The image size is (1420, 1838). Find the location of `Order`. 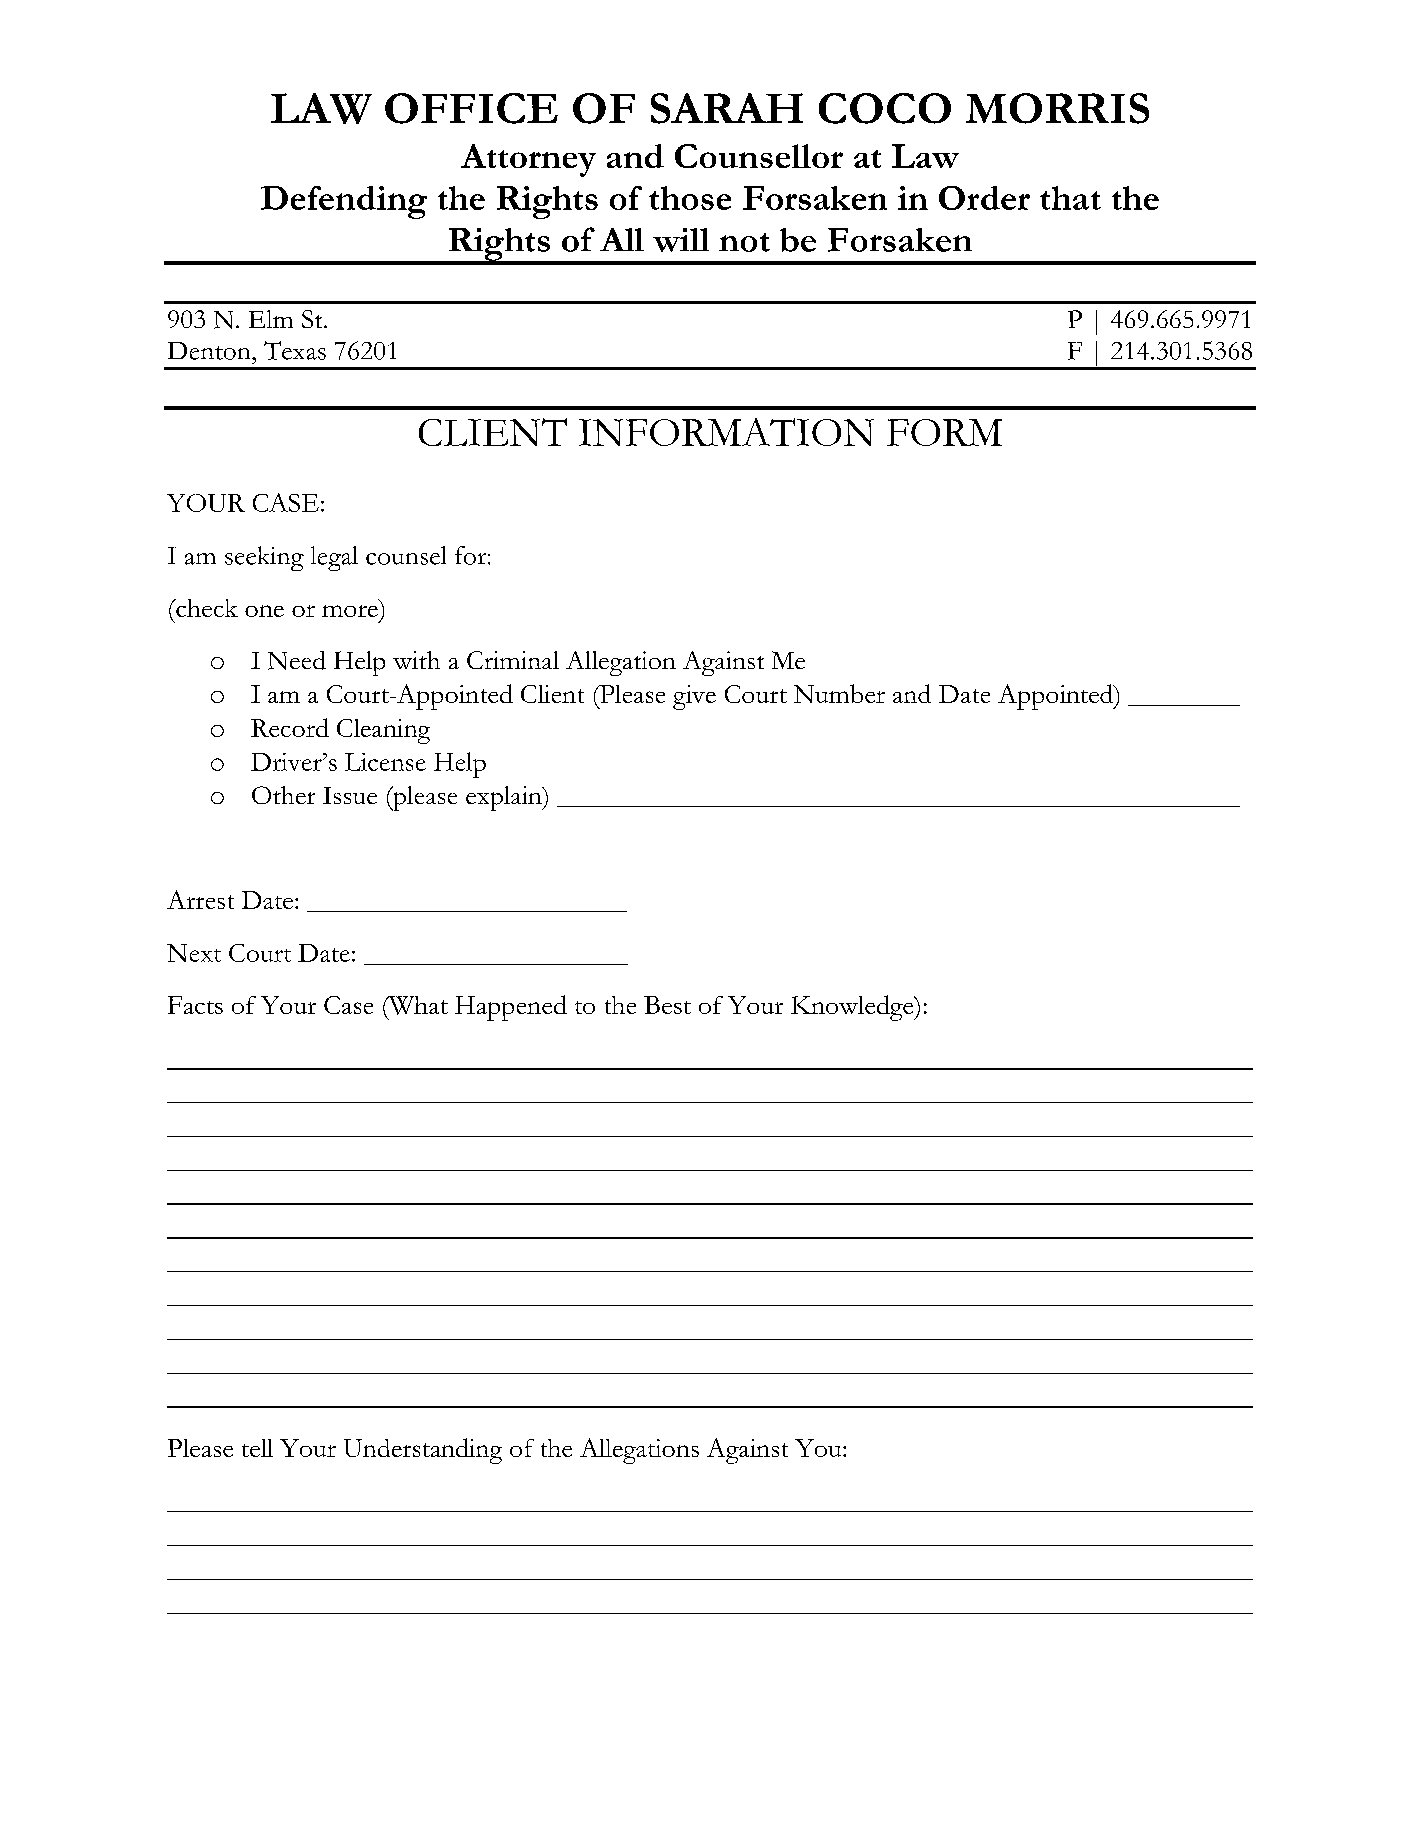

Order is located at coordinates (984, 198).
